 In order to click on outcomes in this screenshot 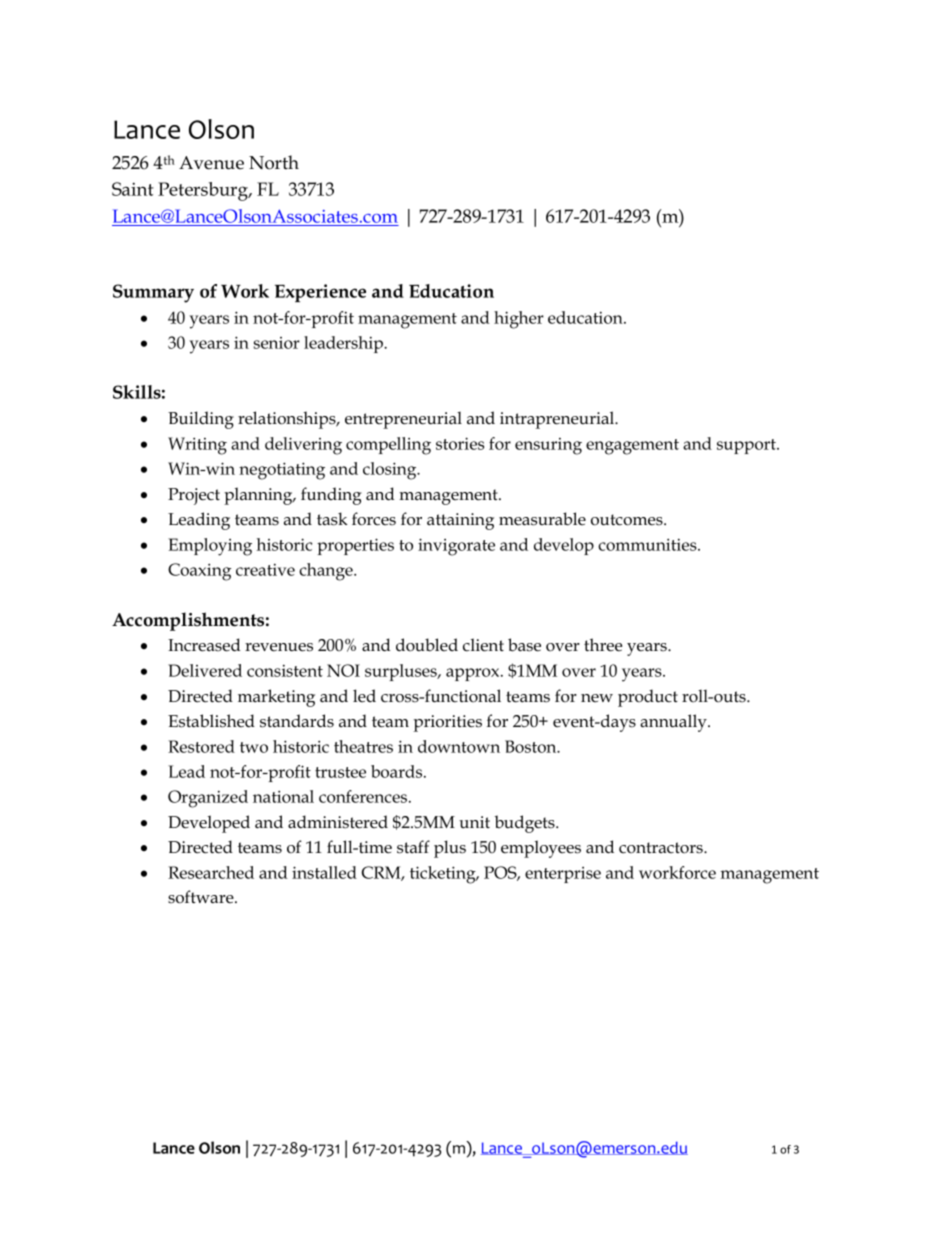, I will do `click(628, 520)`.
